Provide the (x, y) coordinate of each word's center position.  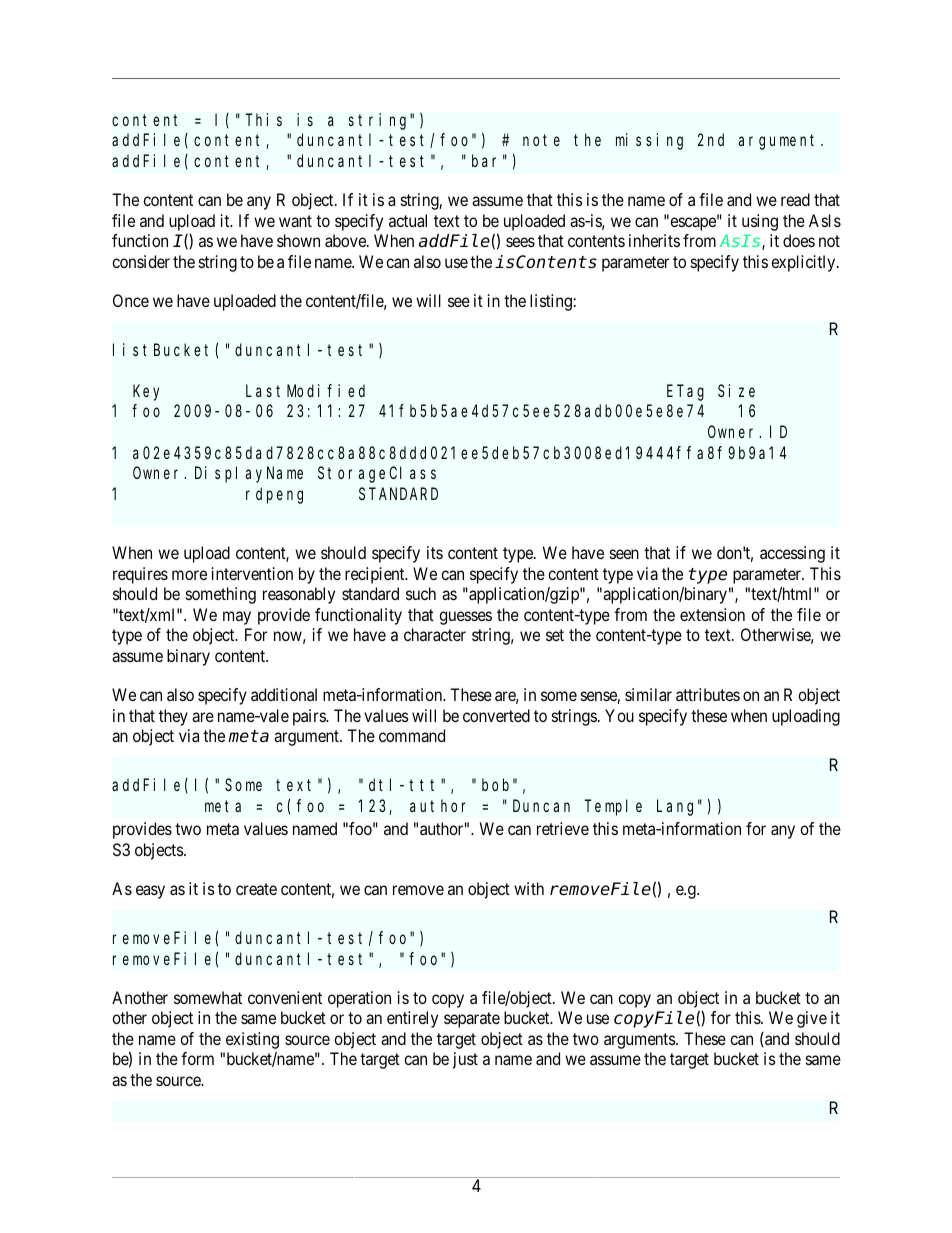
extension (712, 614)
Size (736, 390)
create (256, 889)
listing (551, 302)
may (237, 618)
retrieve (563, 828)
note (541, 140)
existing (252, 1040)
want (295, 221)
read (795, 199)
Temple (613, 807)
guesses (465, 618)
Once (131, 300)
